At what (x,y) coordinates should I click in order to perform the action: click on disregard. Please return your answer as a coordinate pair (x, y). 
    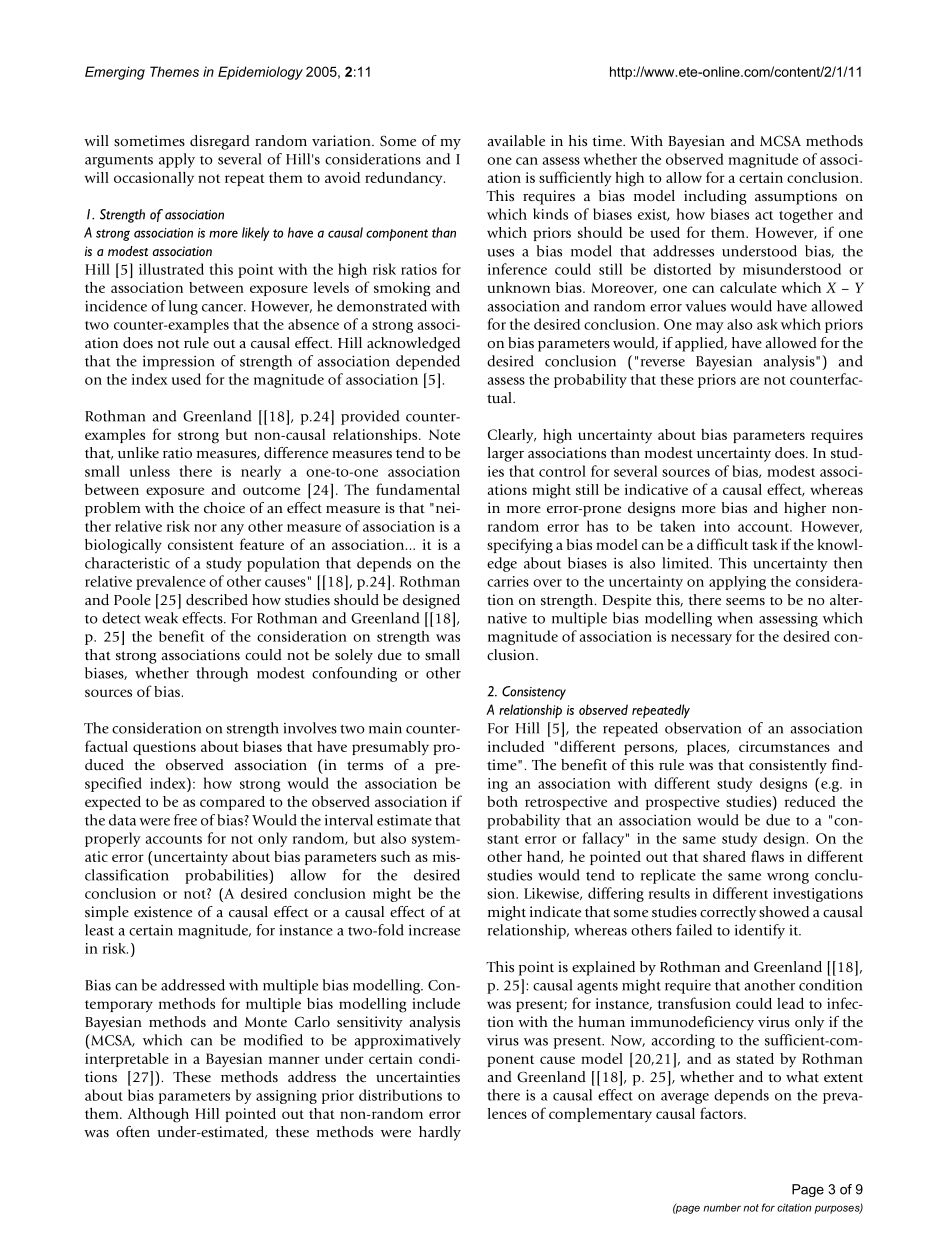
    Looking at the image, I should click on (220, 142).
